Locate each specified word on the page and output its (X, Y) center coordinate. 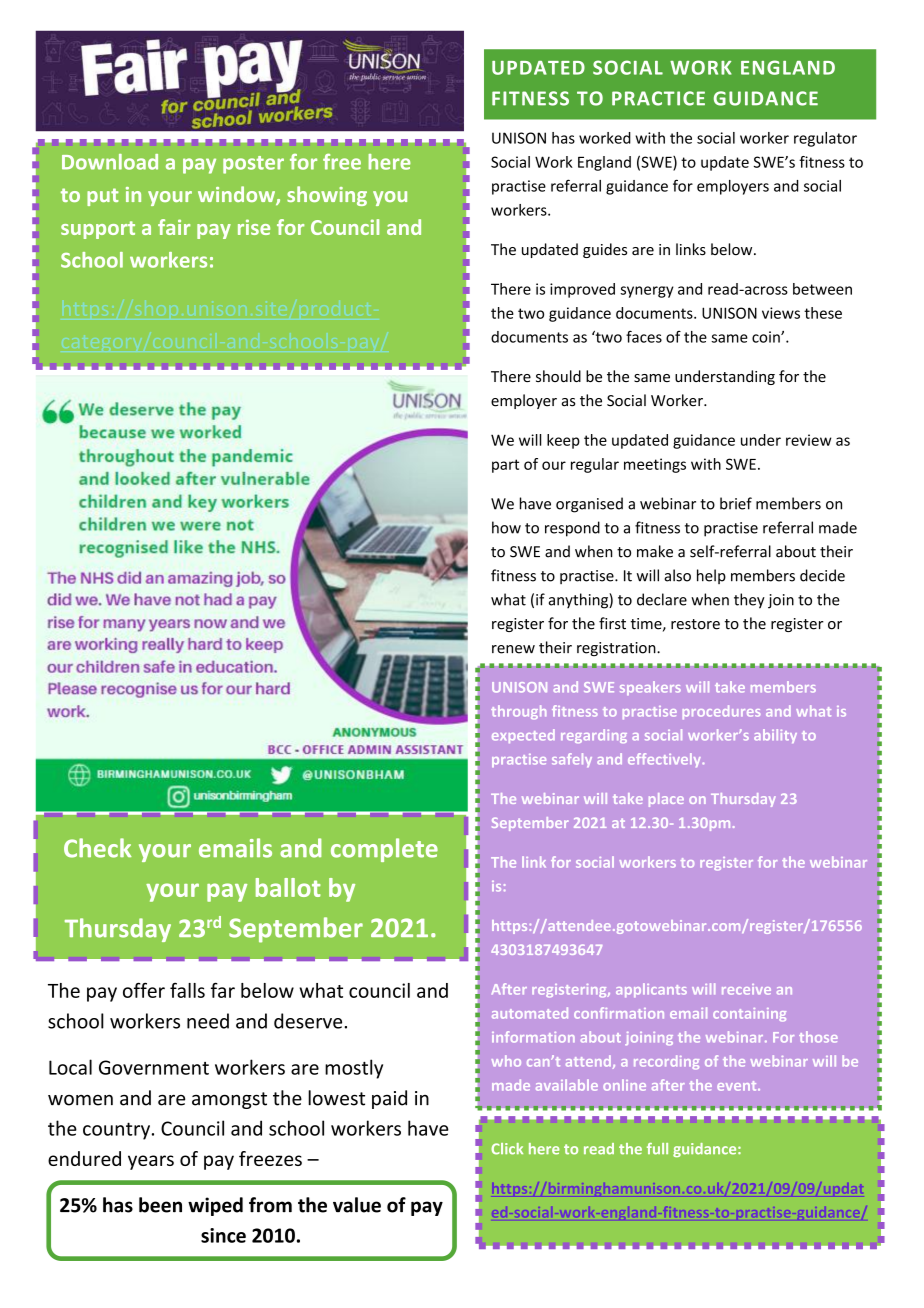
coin (767, 337)
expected (523, 736)
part (505, 466)
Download (110, 162)
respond (572, 529)
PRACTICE (658, 98)
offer (144, 990)
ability (775, 736)
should (558, 376)
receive (746, 989)
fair (174, 227)
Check (98, 848)
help (711, 576)
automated (530, 1013)
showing (327, 196)
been (160, 1205)
